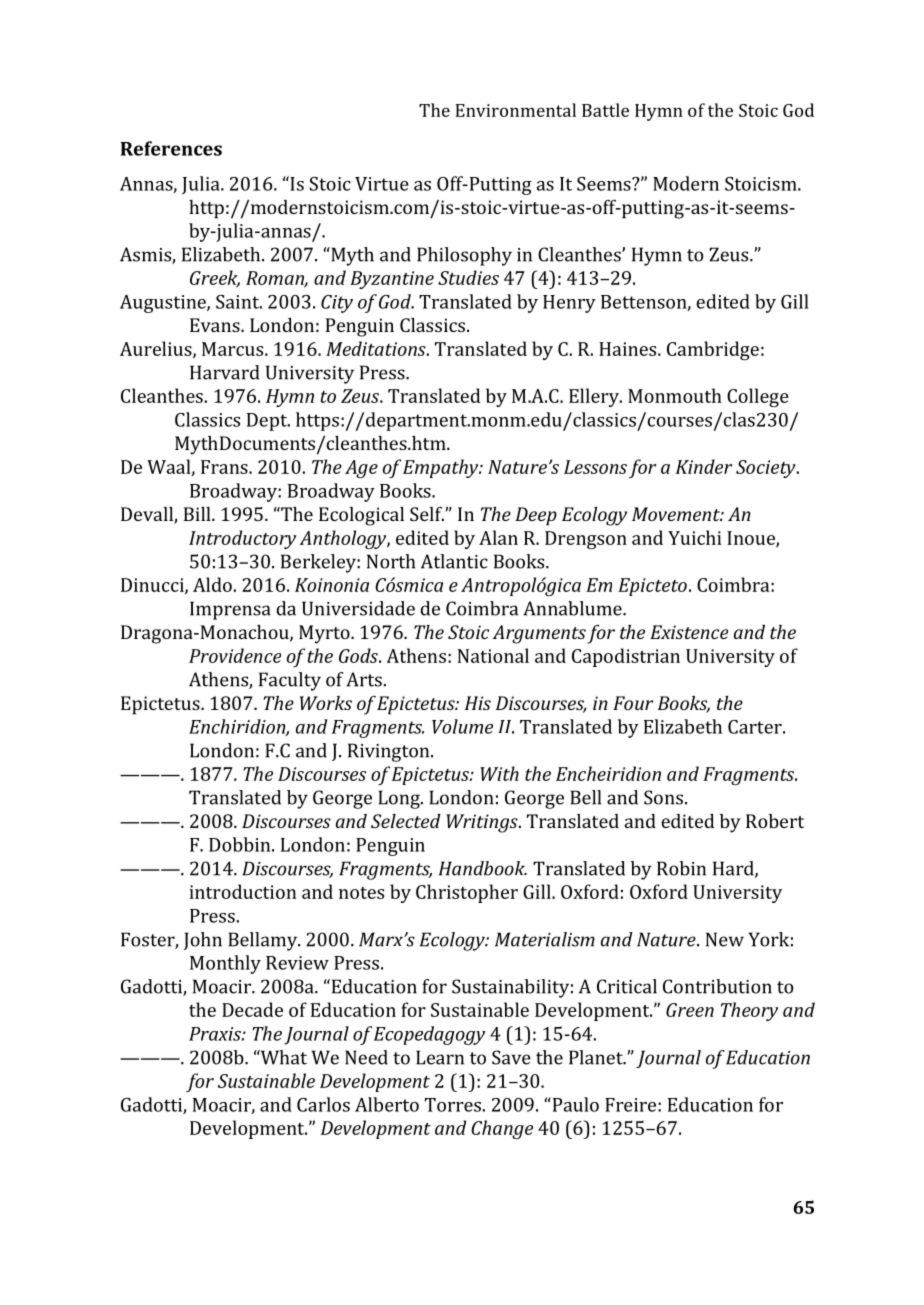  I want to click on National, so click(493, 655).
